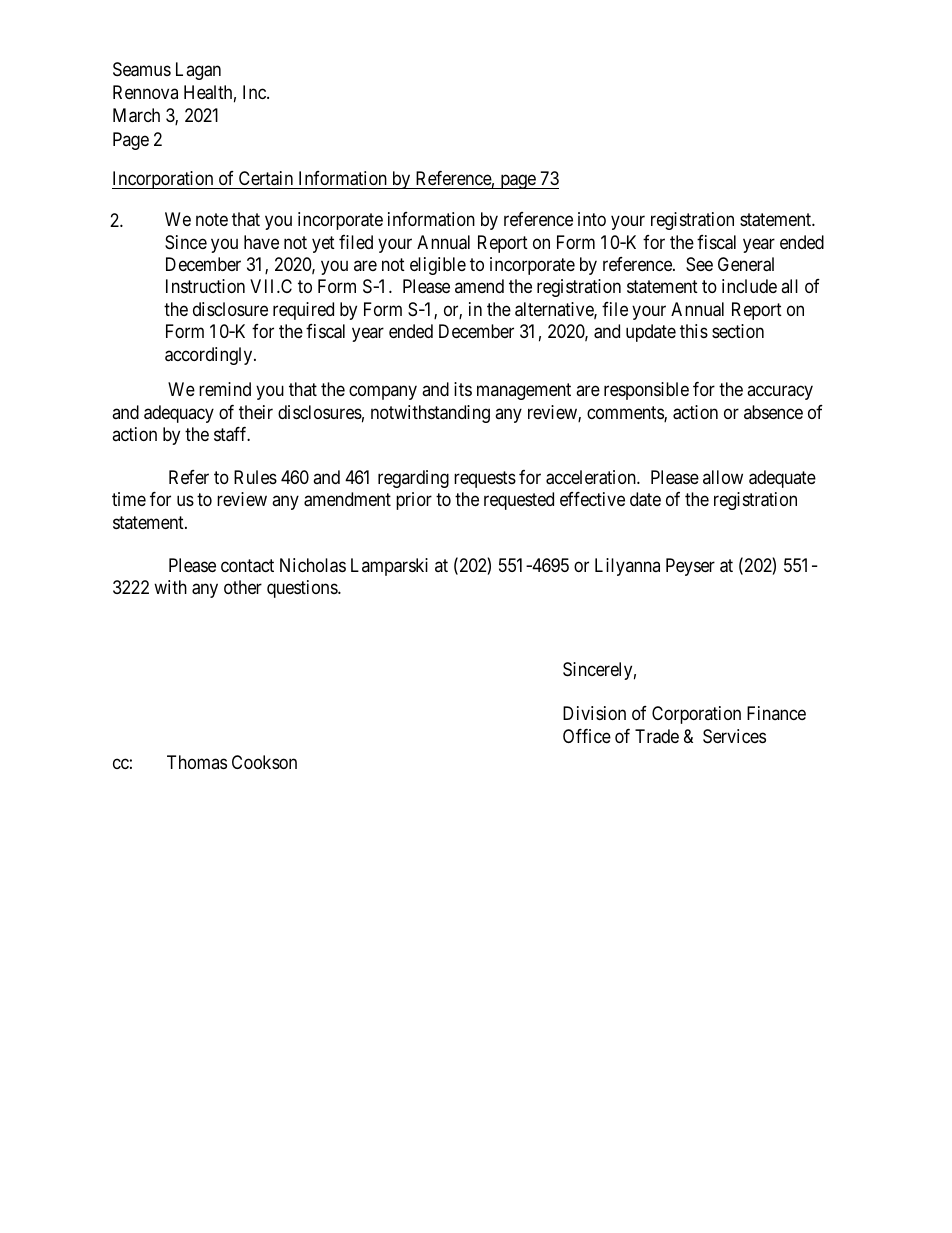 The image size is (952, 1233). Describe the element at coordinates (694, 331) in the screenshot. I see `this` at that location.
